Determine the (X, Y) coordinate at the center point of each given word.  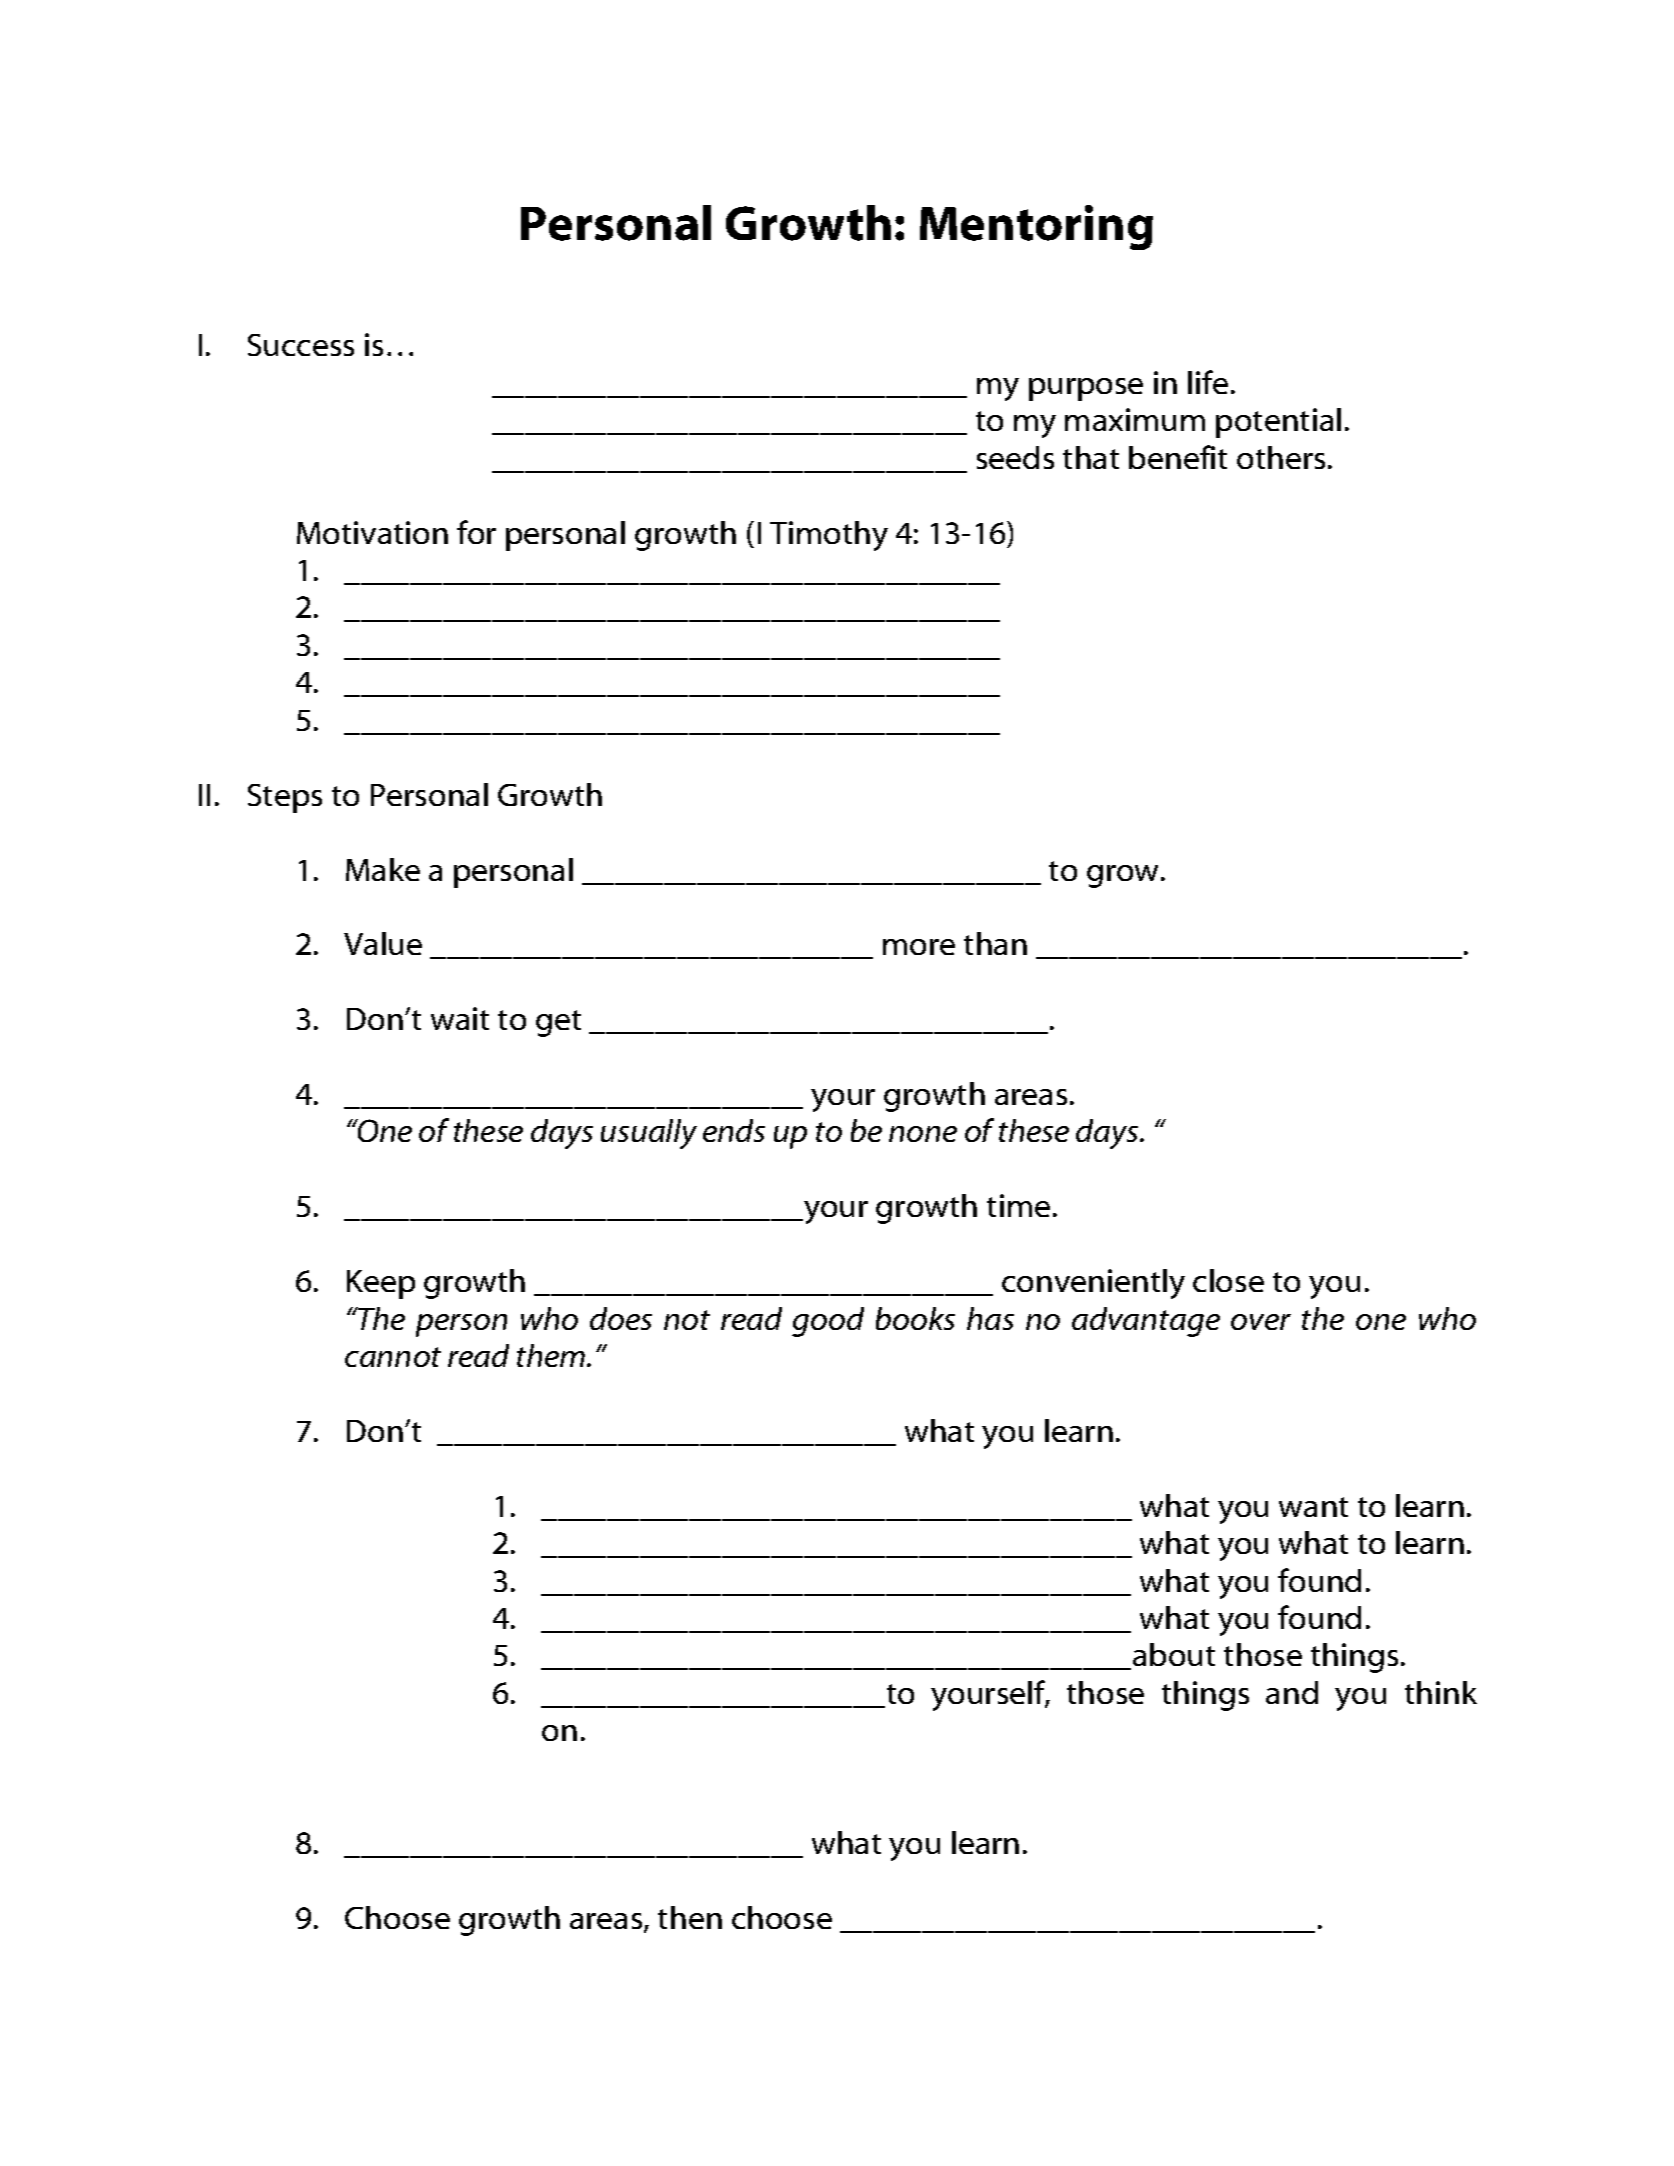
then (690, 1917)
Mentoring (1036, 227)
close (1228, 1280)
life (1208, 382)
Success (301, 345)
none (923, 1134)
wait (460, 1018)
